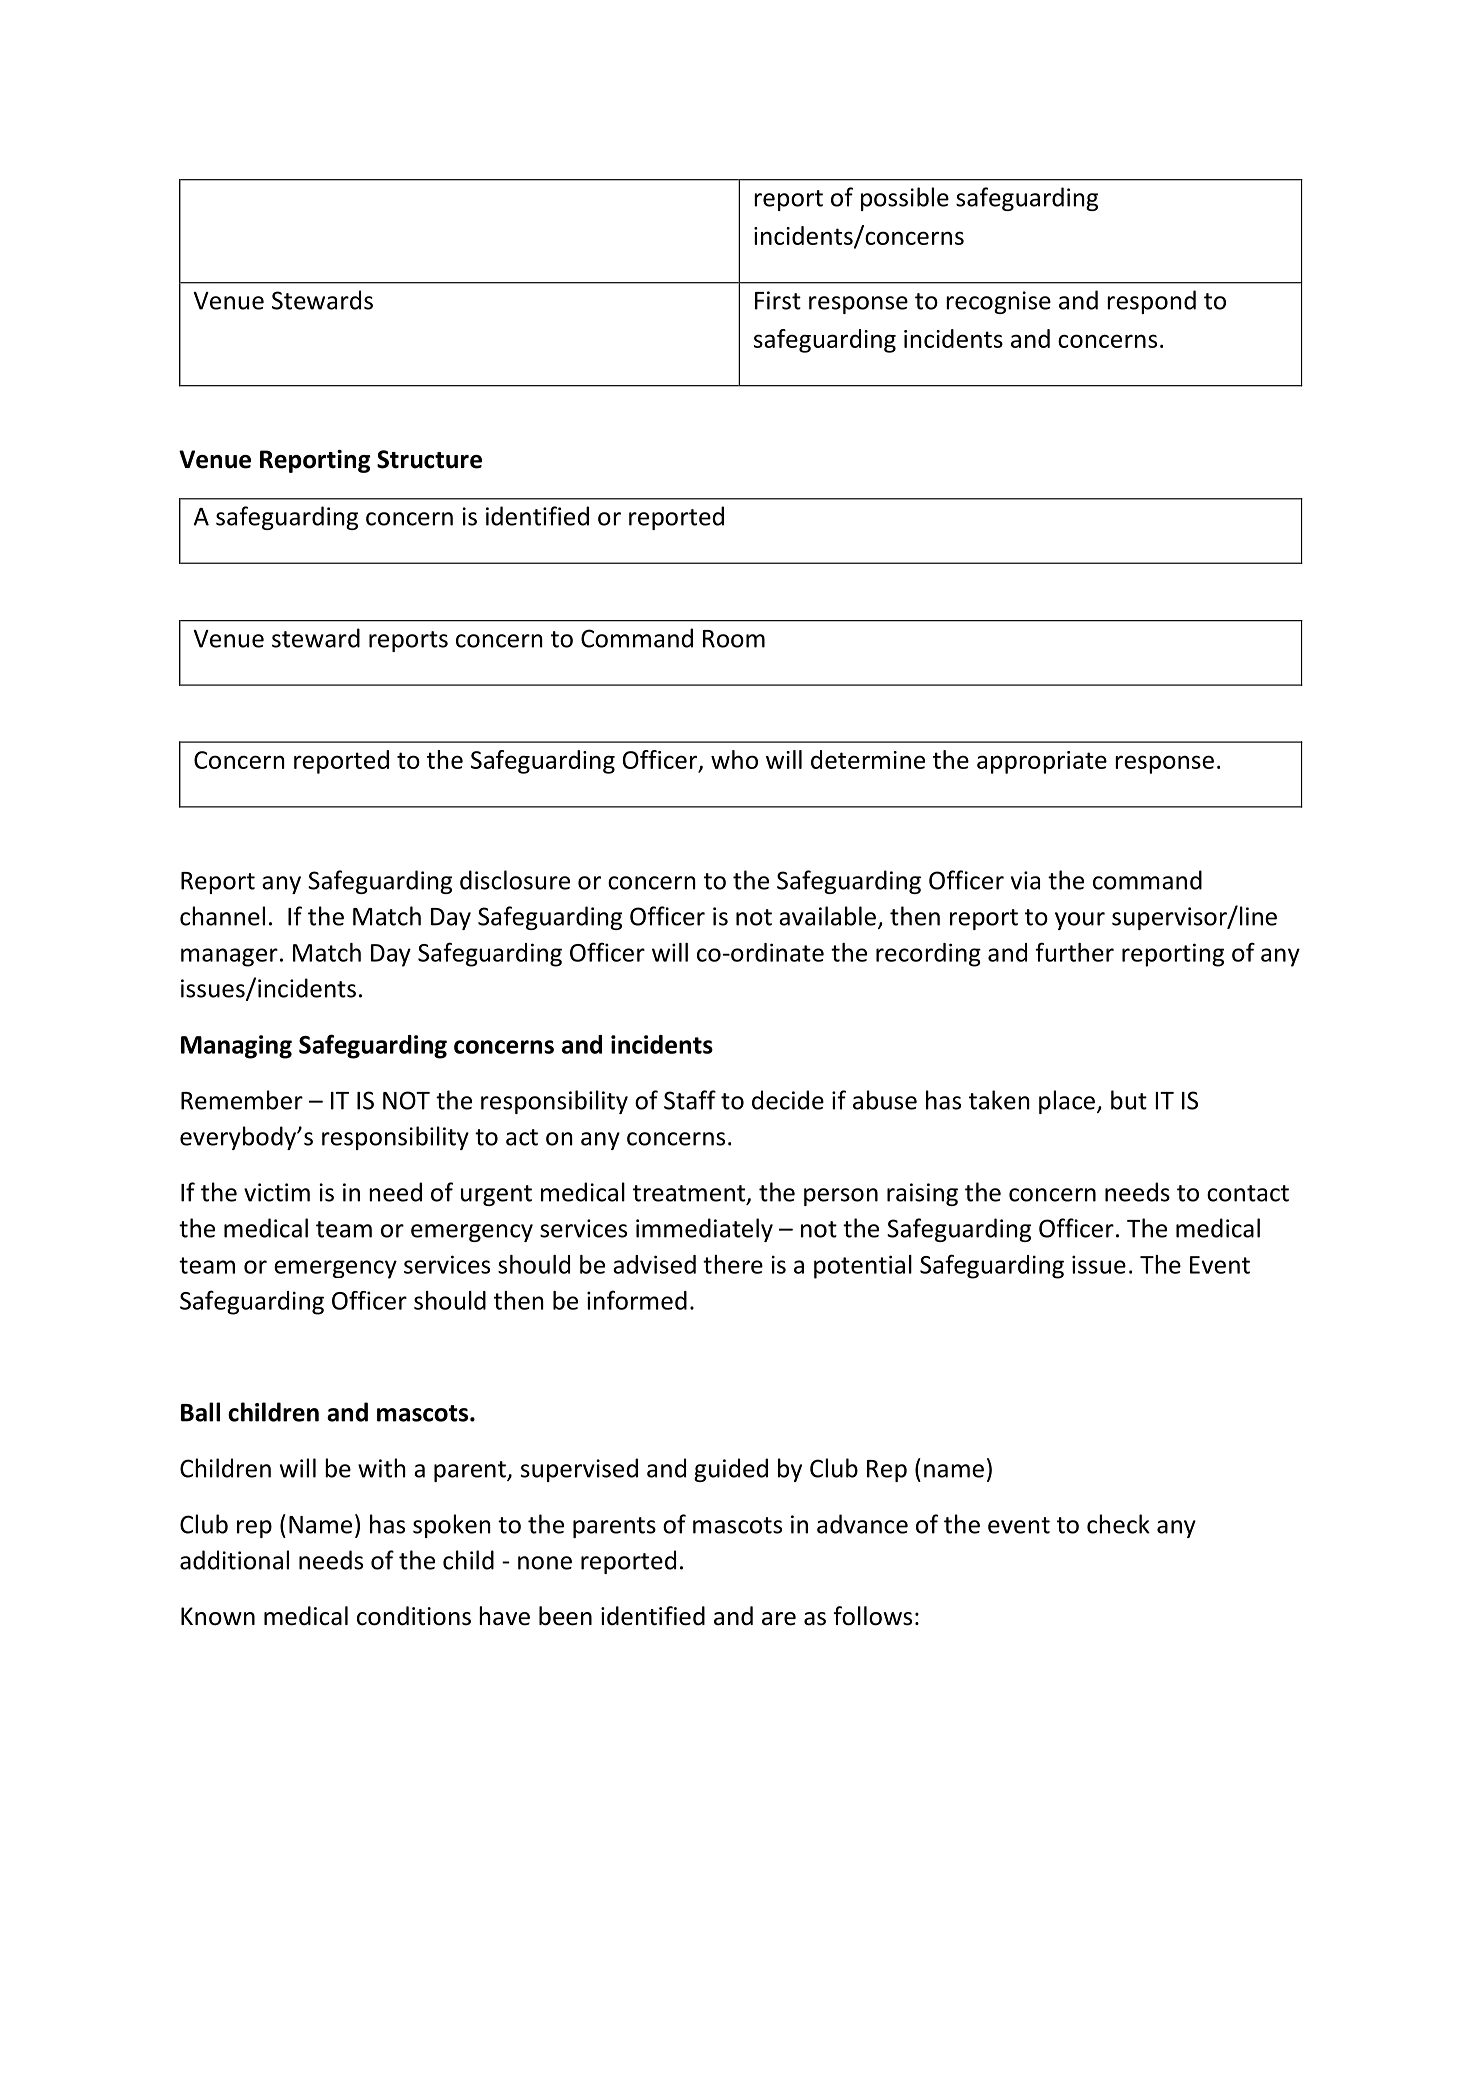 This document has width=1481, height=2094. What do you see at coordinates (690, 1100) in the document?
I see `Staff` at bounding box center [690, 1100].
